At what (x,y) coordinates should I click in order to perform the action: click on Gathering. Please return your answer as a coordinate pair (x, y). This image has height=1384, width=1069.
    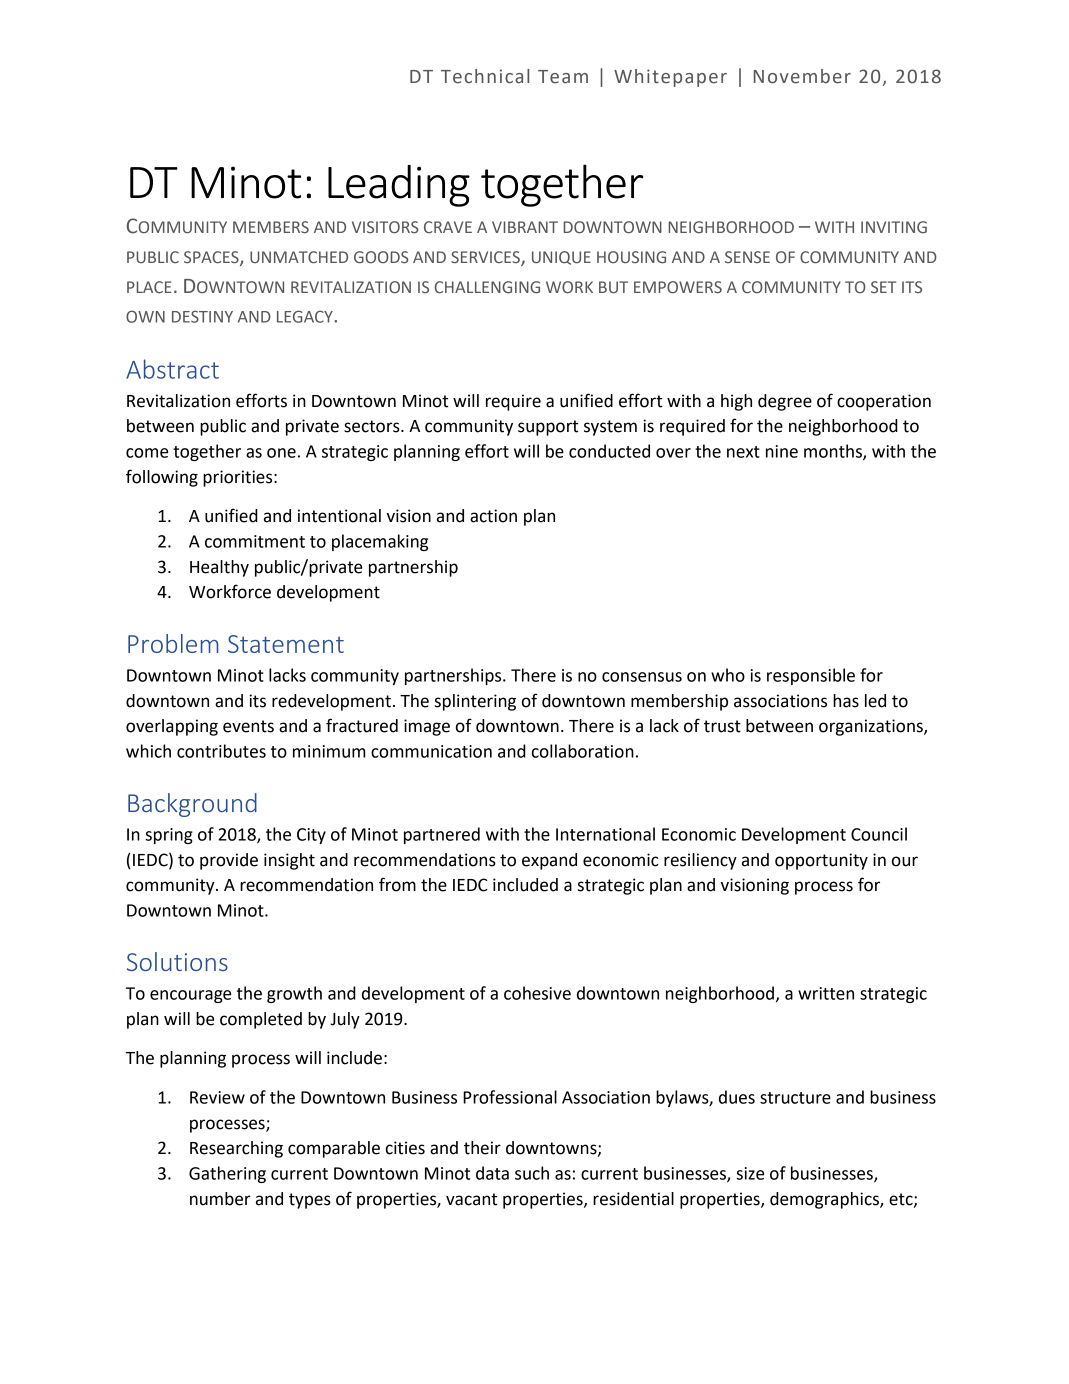
    Looking at the image, I should click on (227, 1174).
